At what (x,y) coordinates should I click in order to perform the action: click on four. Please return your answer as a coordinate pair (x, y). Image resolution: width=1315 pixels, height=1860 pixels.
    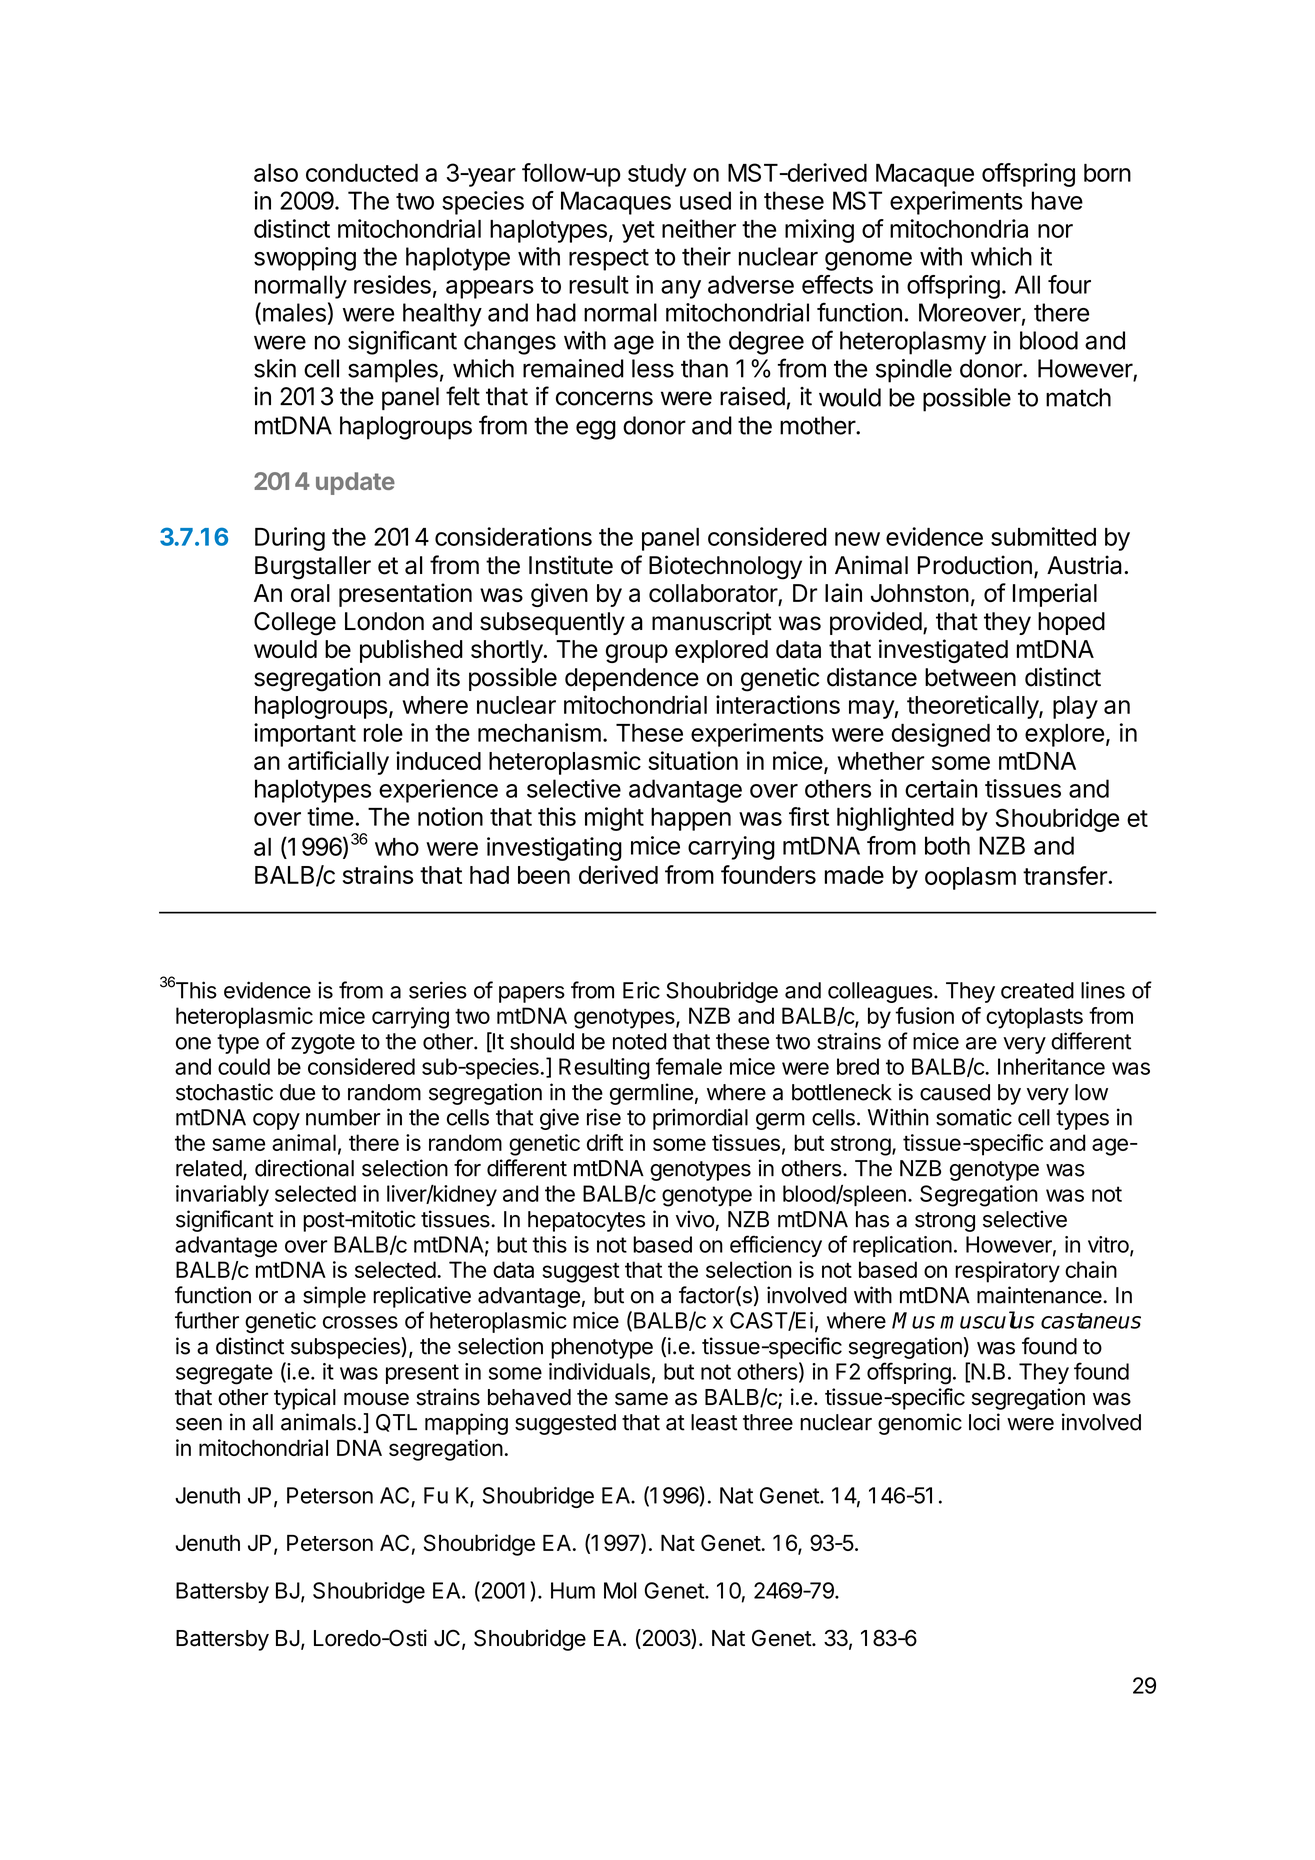
    Looking at the image, I should click on (1069, 284).
